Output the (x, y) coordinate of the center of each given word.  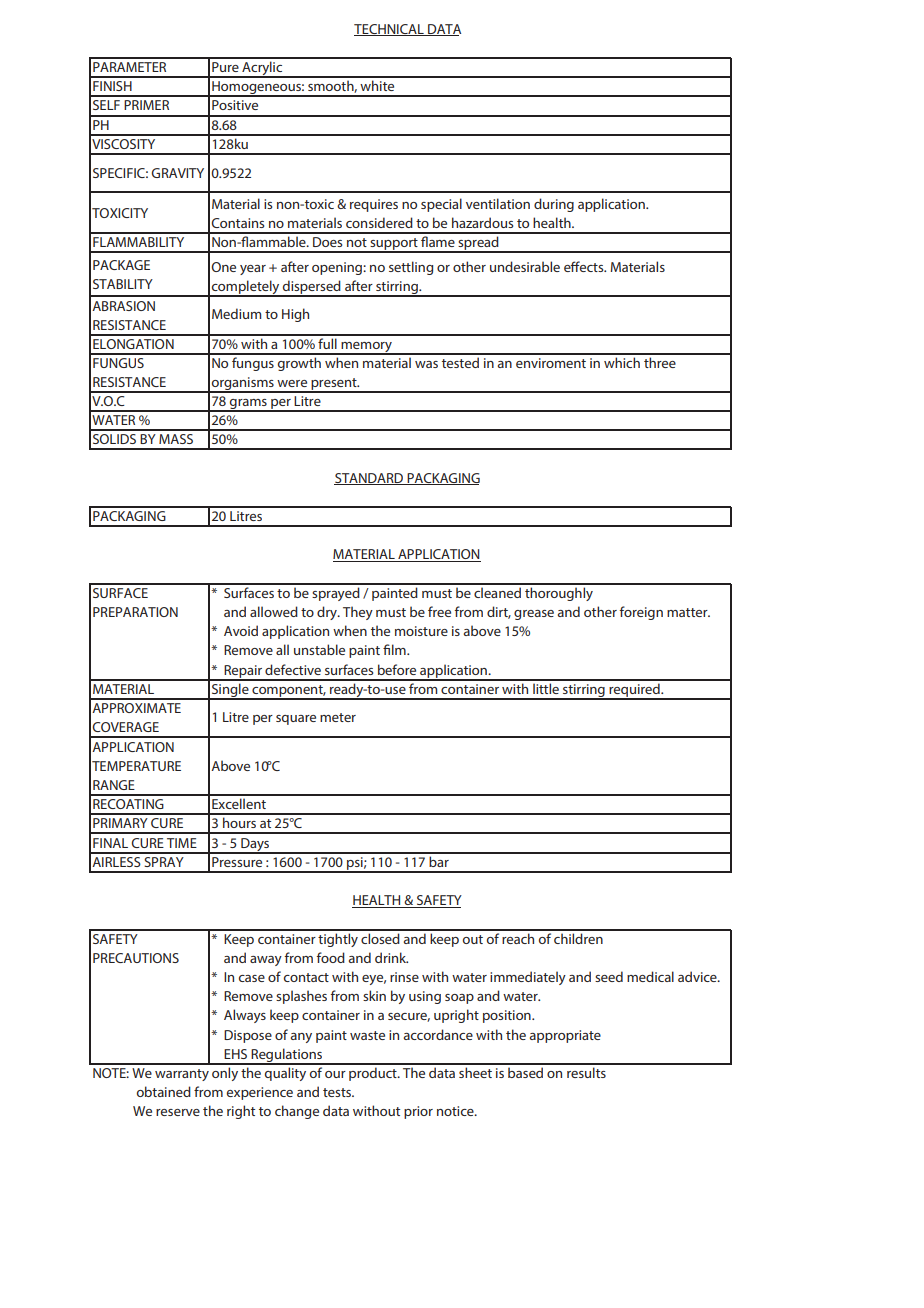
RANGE (114, 785)
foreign (641, 613)
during (554, 205)
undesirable (525, 266)
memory (366, 348)
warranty (182, 1075)
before (397, 669)
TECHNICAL (390, 30)
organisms (243, 384)
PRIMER (146, 105)
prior (418, 1112)
